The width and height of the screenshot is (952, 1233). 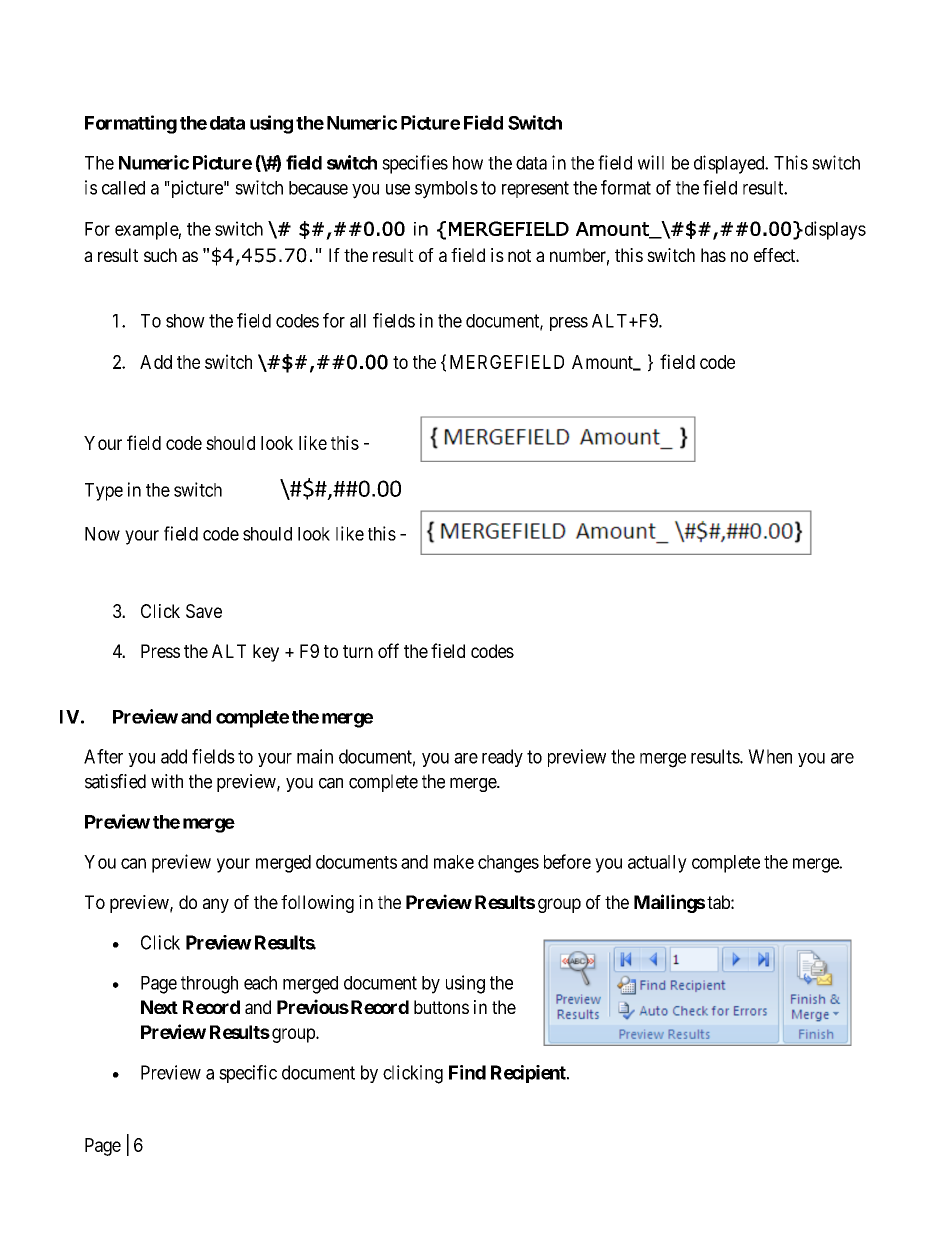 I want to click on Save, so click(x=204, y=611).
